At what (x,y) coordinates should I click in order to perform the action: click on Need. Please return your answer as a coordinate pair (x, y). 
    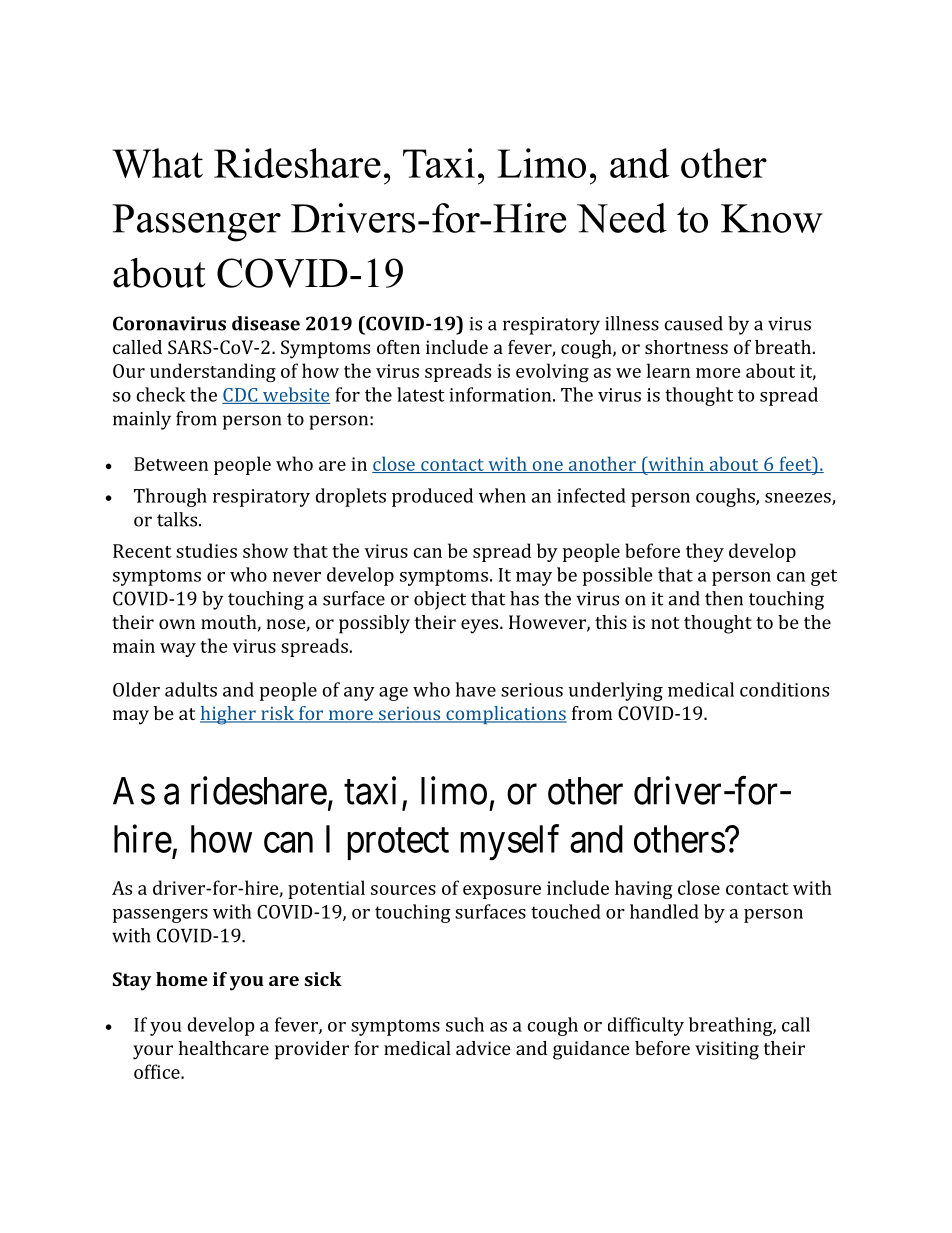
    Looking at the image, I should click on (622, 218).
